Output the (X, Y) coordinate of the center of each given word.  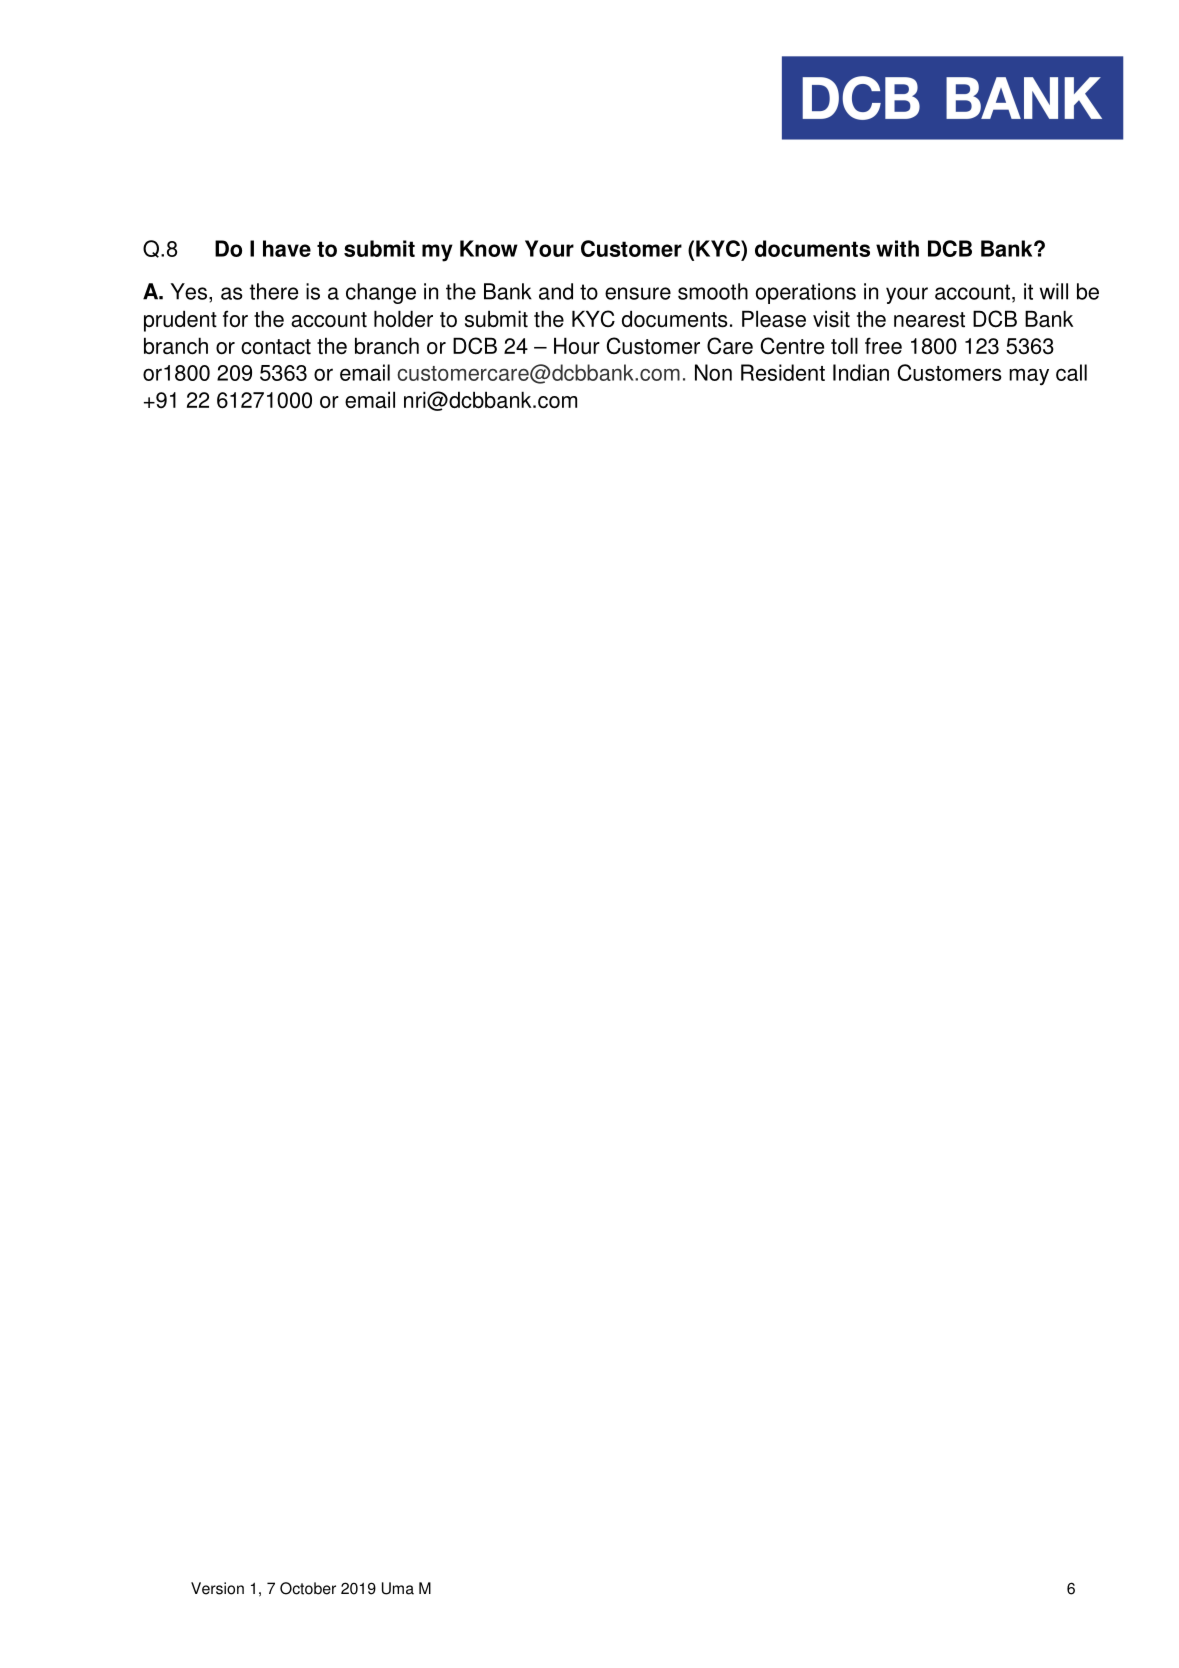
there (274, 291)
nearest (929, 320)
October (308, 1588)
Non (713, 372)
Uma (398, 1588)
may (1029, 377)
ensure (638, 293)
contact (276, 347)
